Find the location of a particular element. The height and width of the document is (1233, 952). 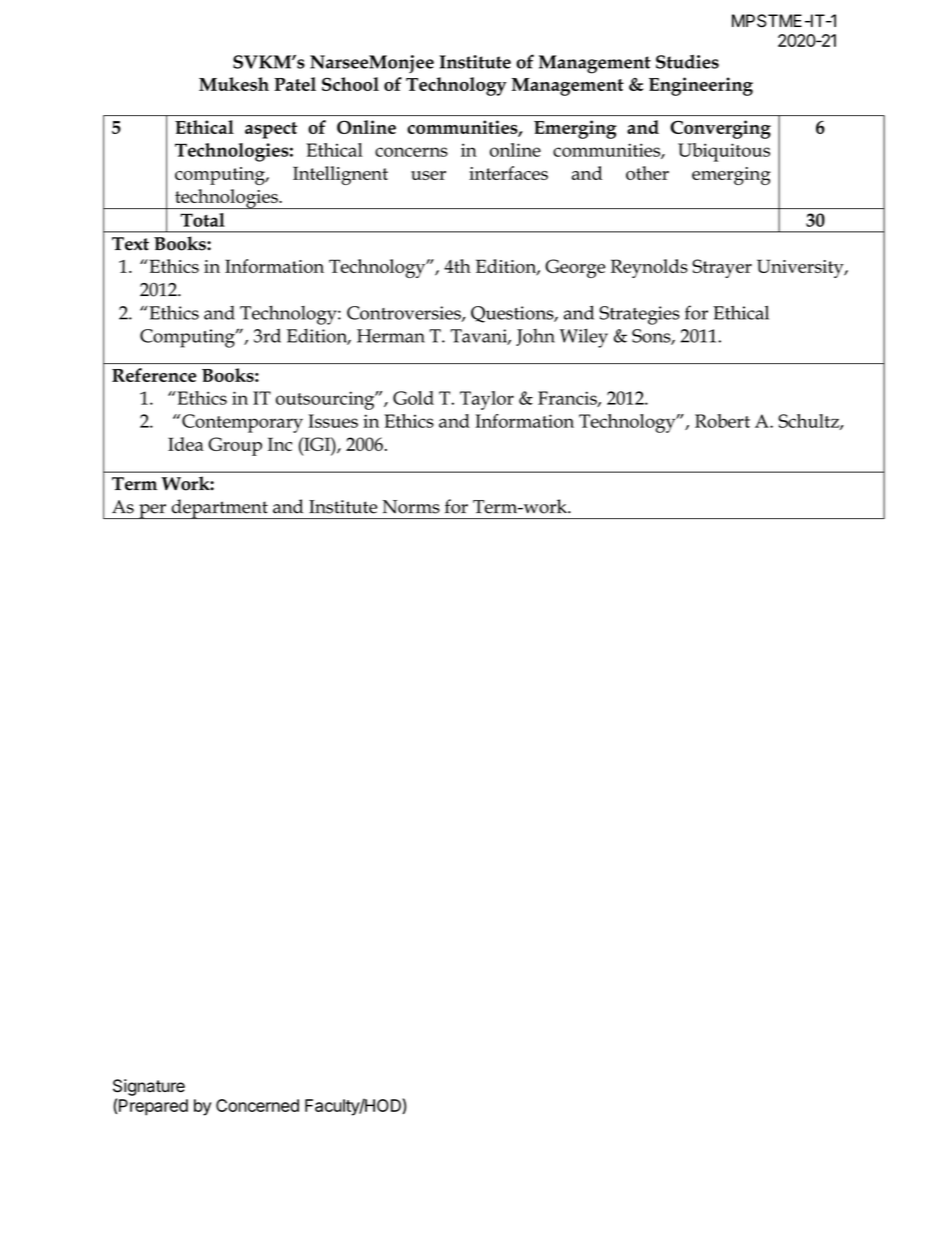

Concerned is located at coordinates (257, 1105).
